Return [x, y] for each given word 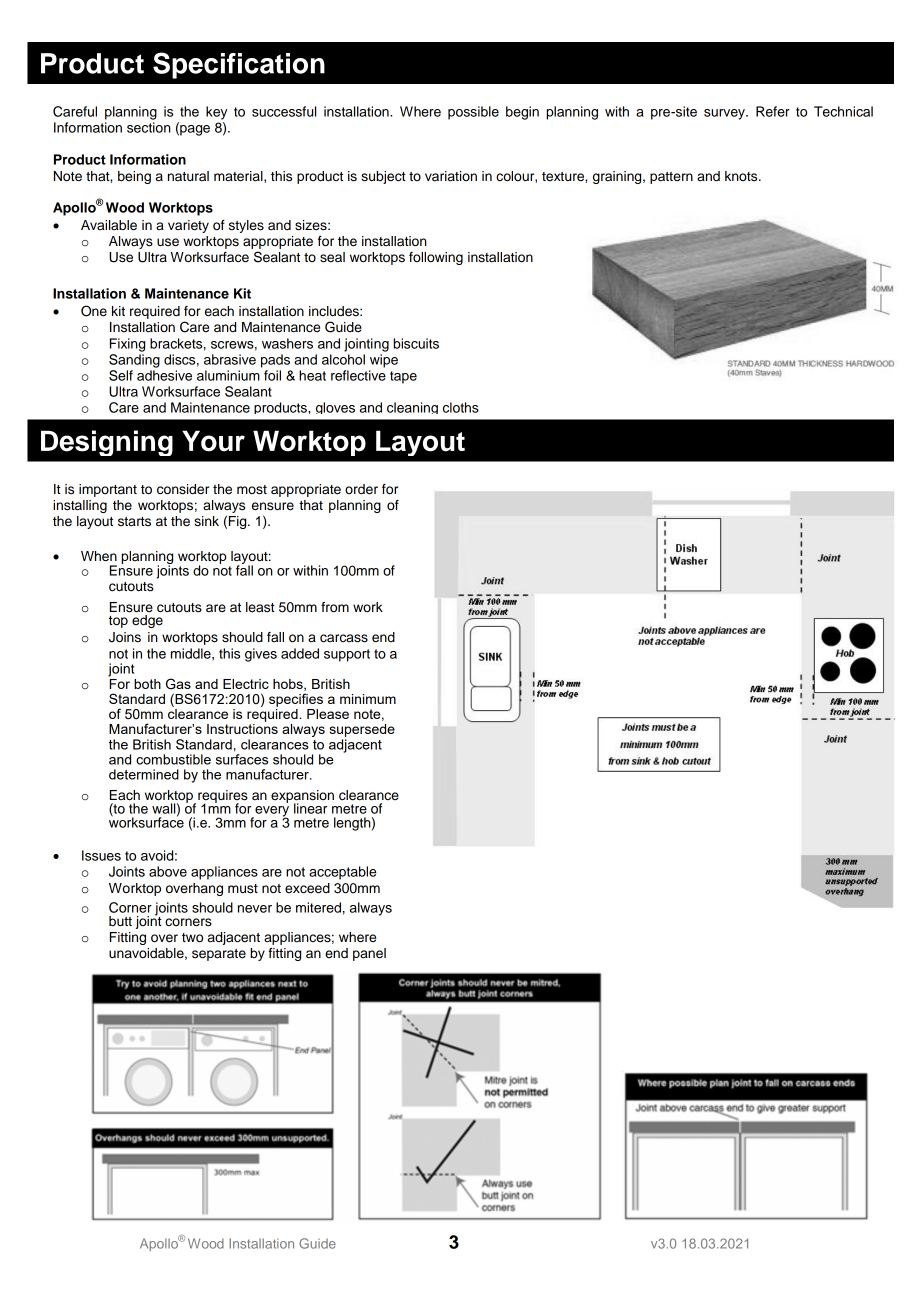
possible [473, 113]
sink [206, 521]
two [192, 937]
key [216, 113]
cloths [461, 407]
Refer [773, 111]
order [361, 489]
